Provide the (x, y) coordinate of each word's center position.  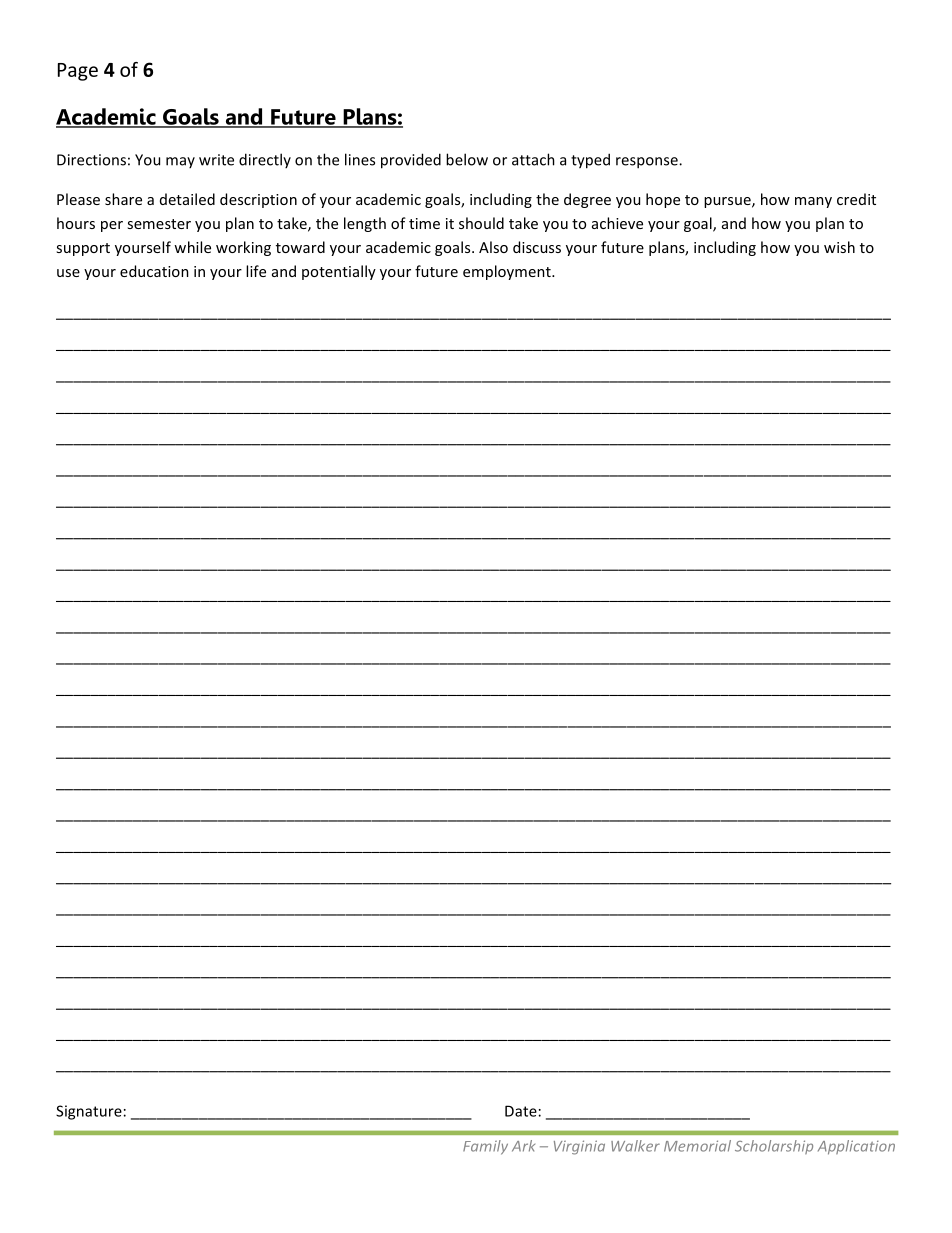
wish (839, 247)
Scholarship (774, 1147)
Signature (89, 1112)
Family (485, 1147)
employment (508, 272)
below (467, 159)
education (154, 271)
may (180, 162)
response (648, 163)
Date (521, 1111)
